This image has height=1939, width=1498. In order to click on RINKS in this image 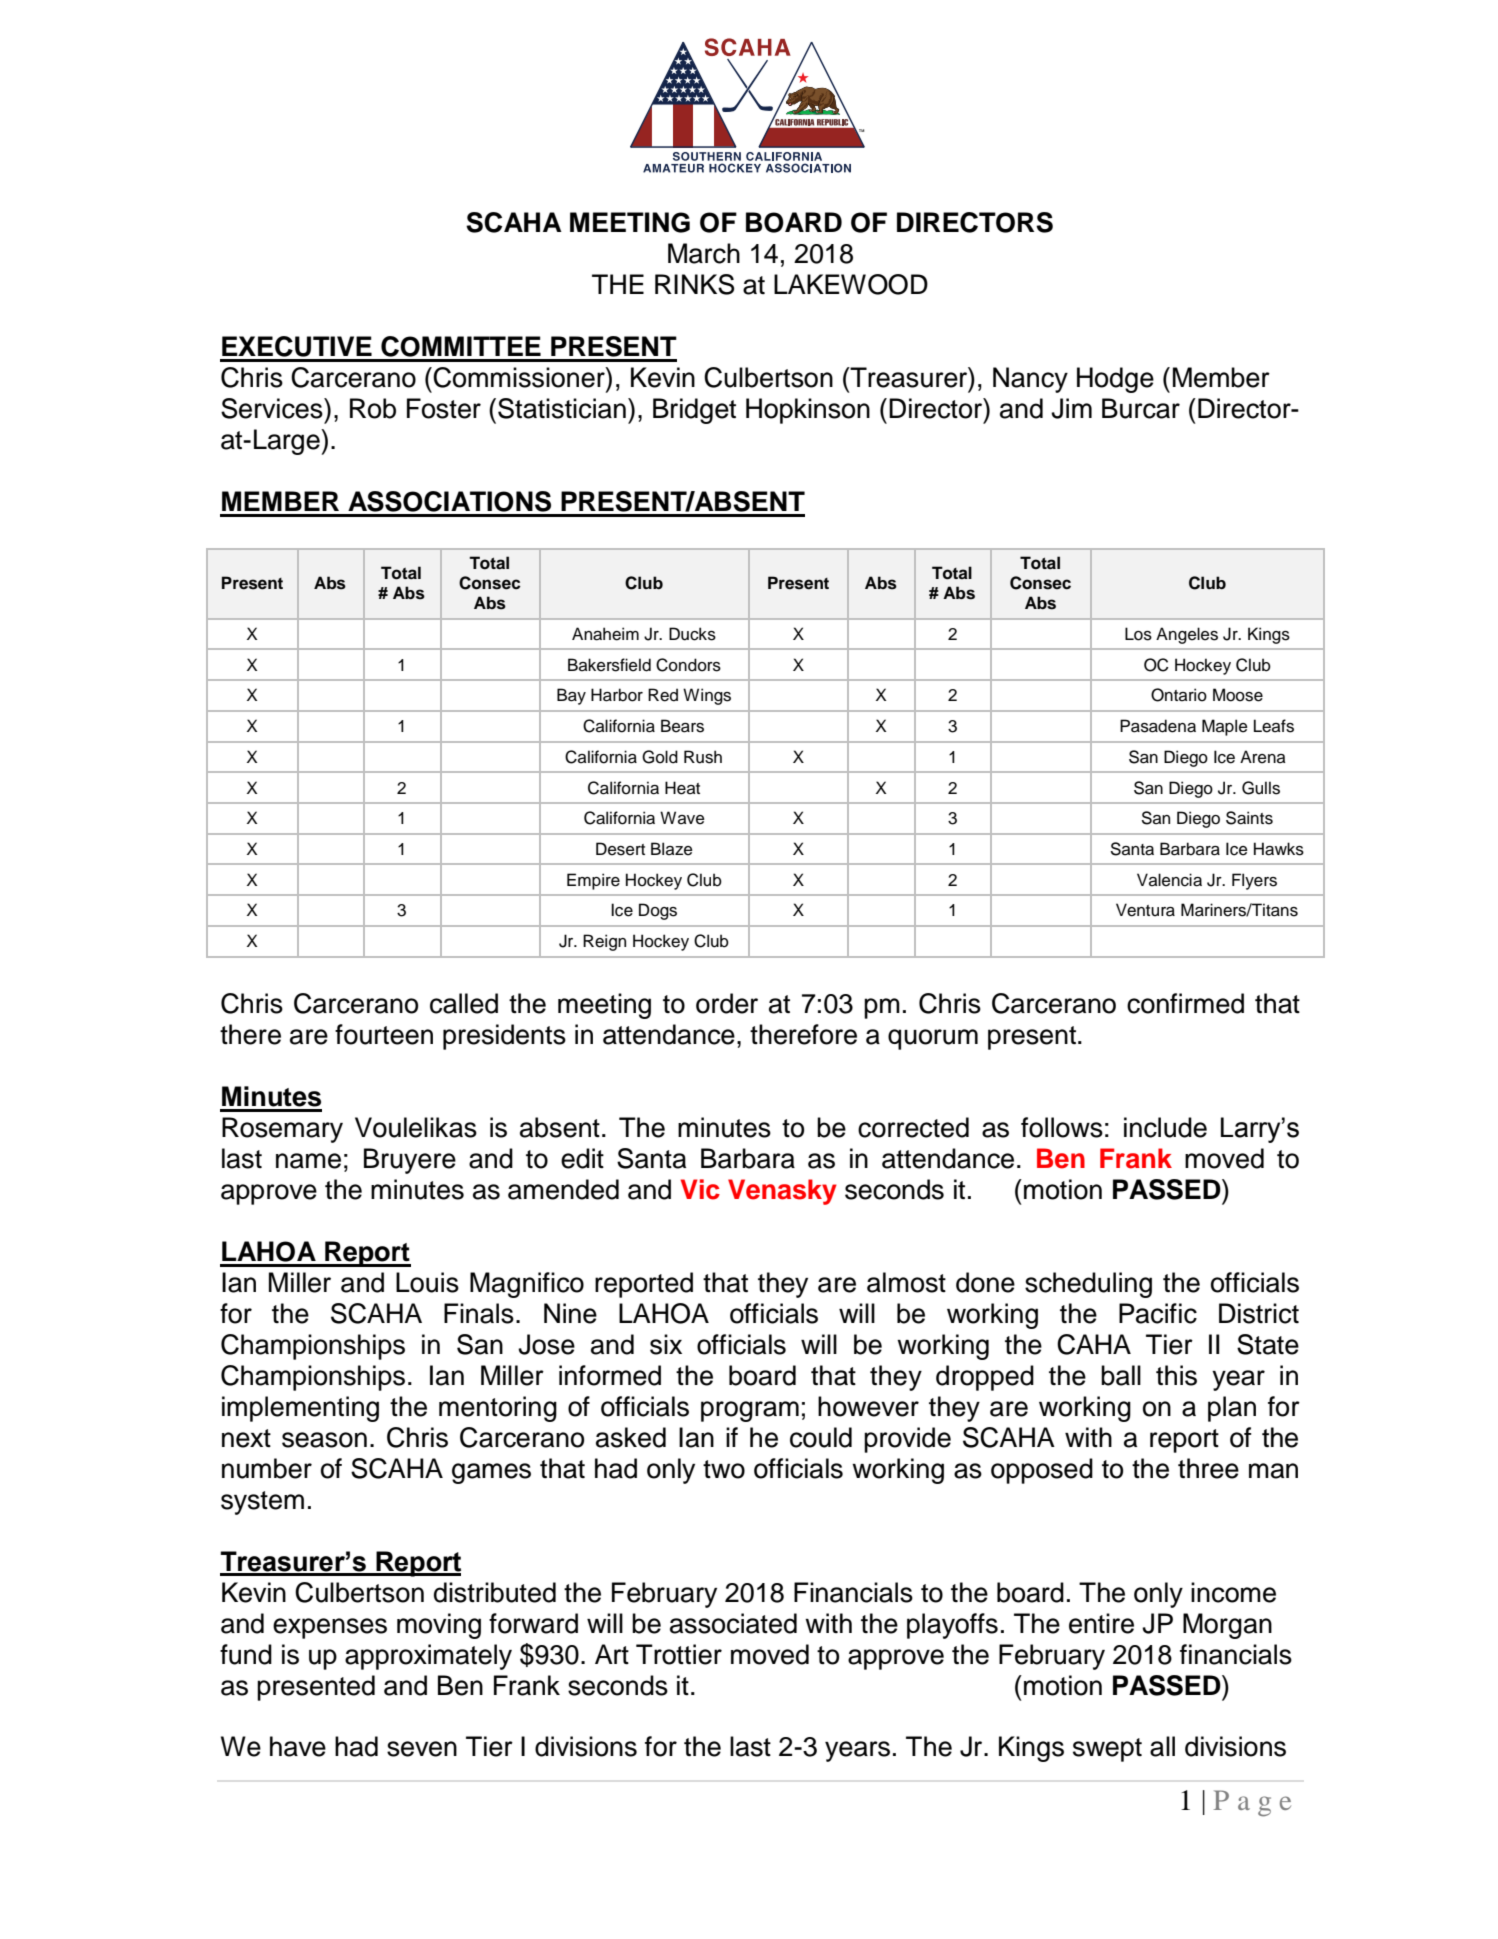, I will do `click(694, 284)`.
